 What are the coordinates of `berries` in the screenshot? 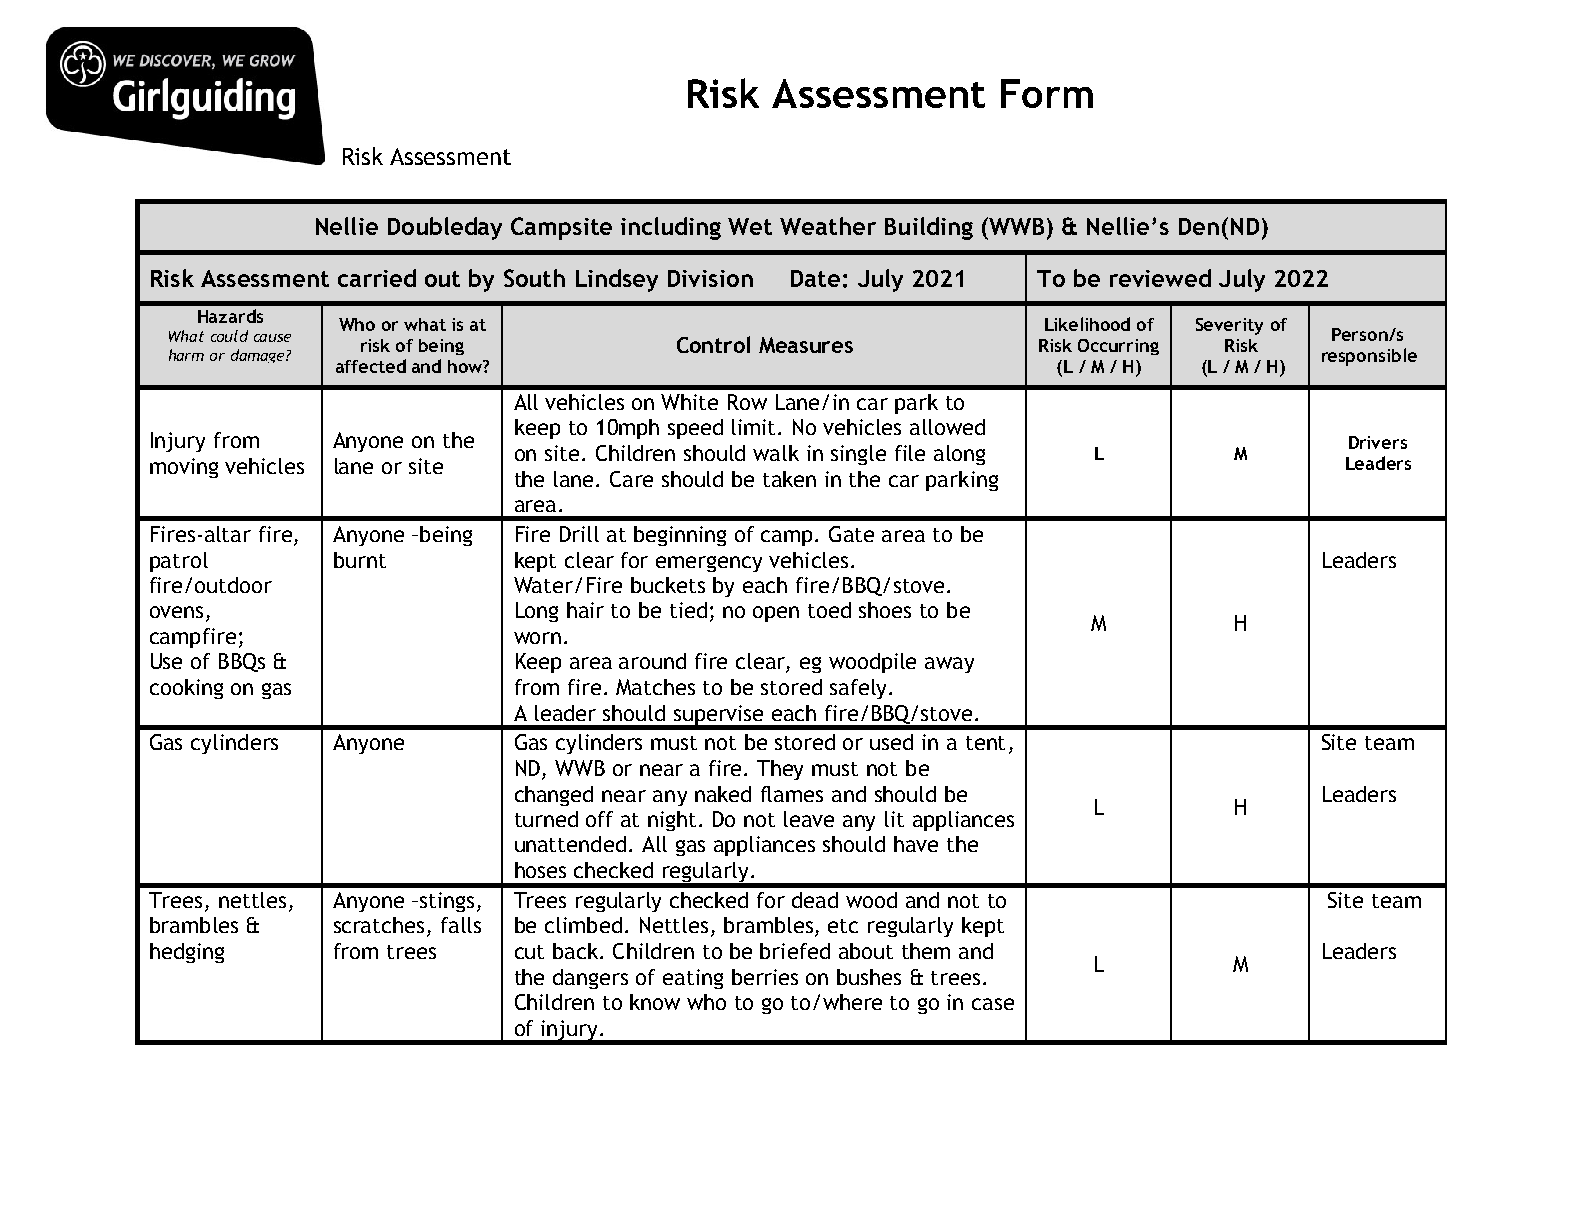 It's located at (765, 977).
